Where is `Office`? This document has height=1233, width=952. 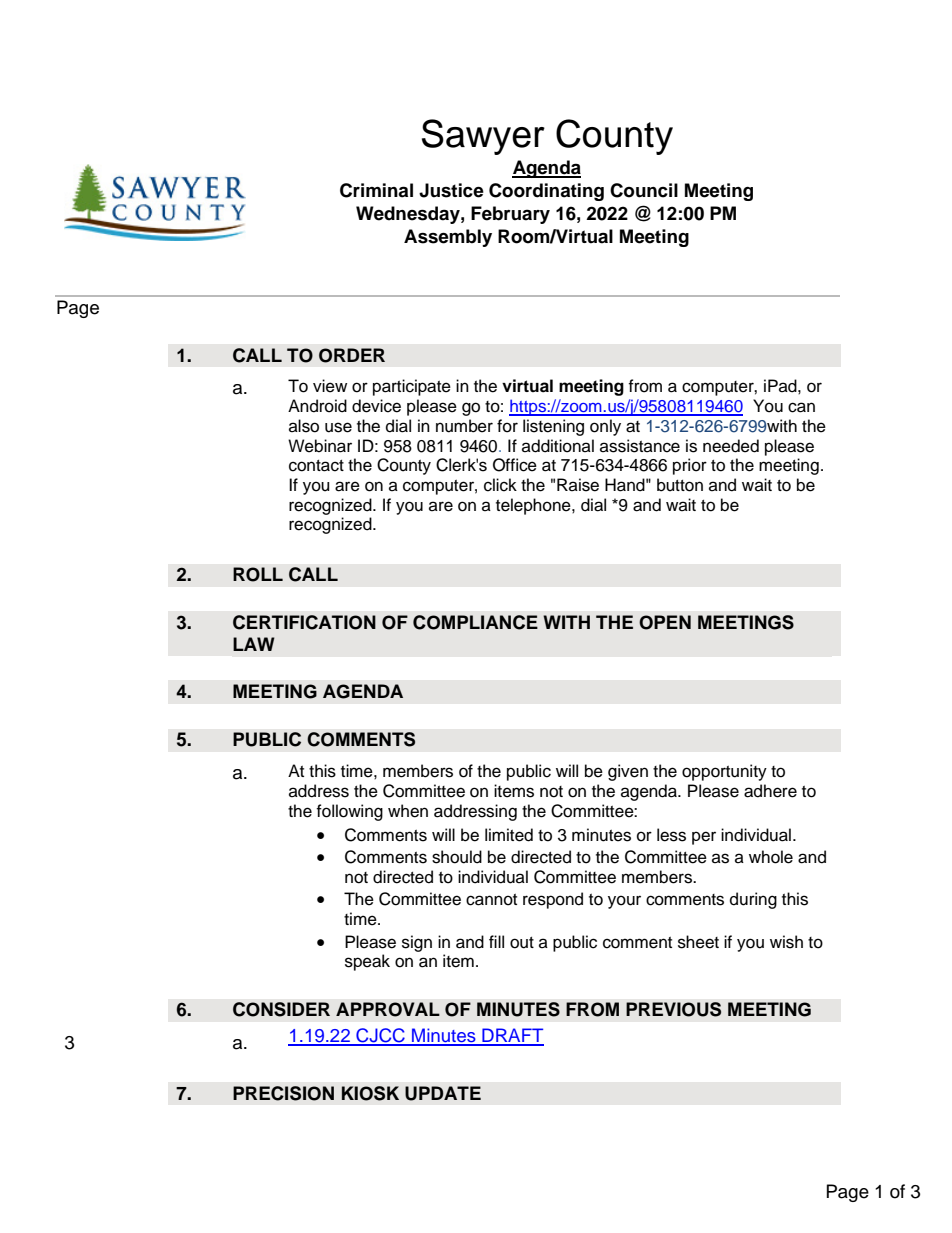
Office is located at coordinates (515, 465).
